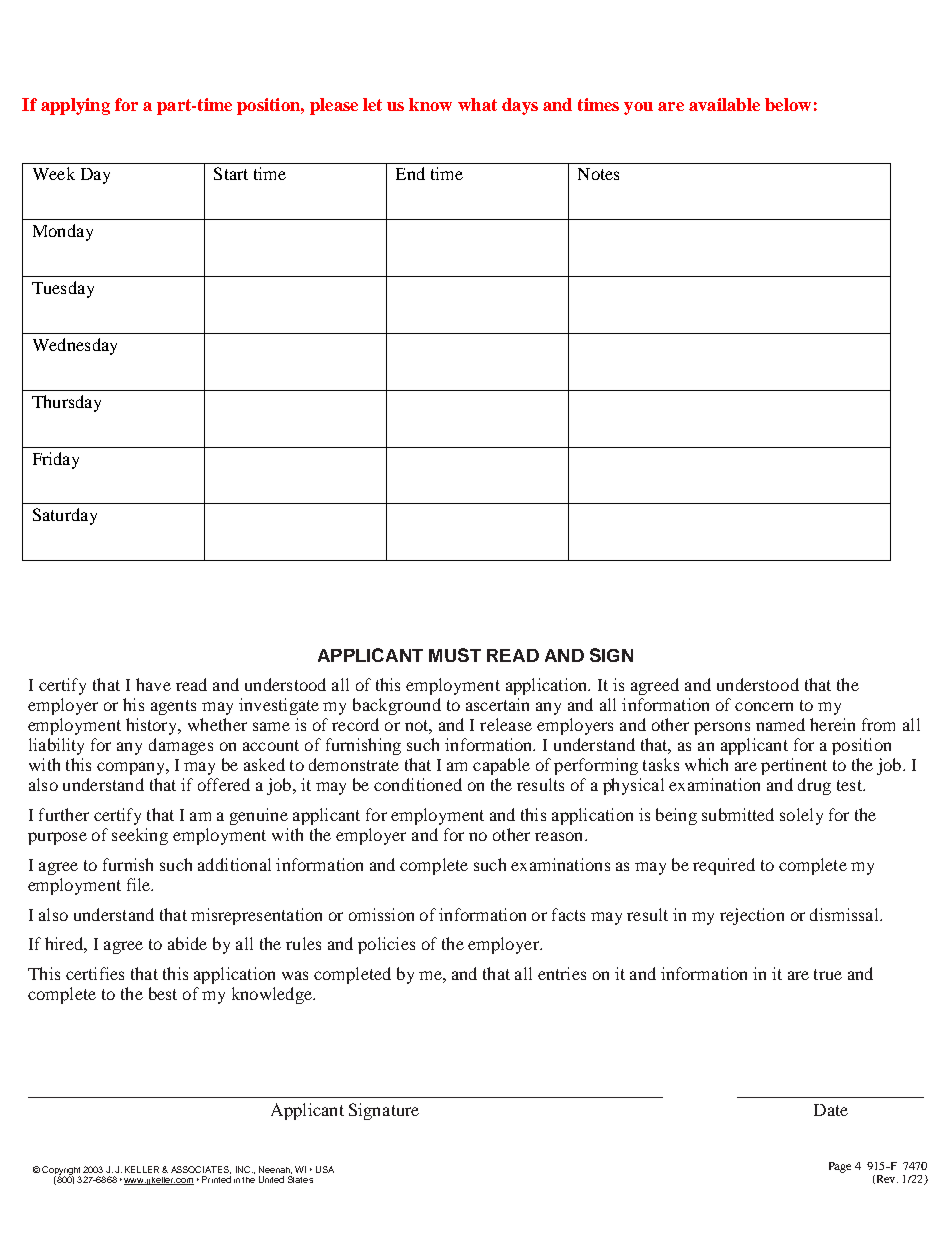  Describe the element at coordinates (75, 106) in the image. I see `applying` at that location.
